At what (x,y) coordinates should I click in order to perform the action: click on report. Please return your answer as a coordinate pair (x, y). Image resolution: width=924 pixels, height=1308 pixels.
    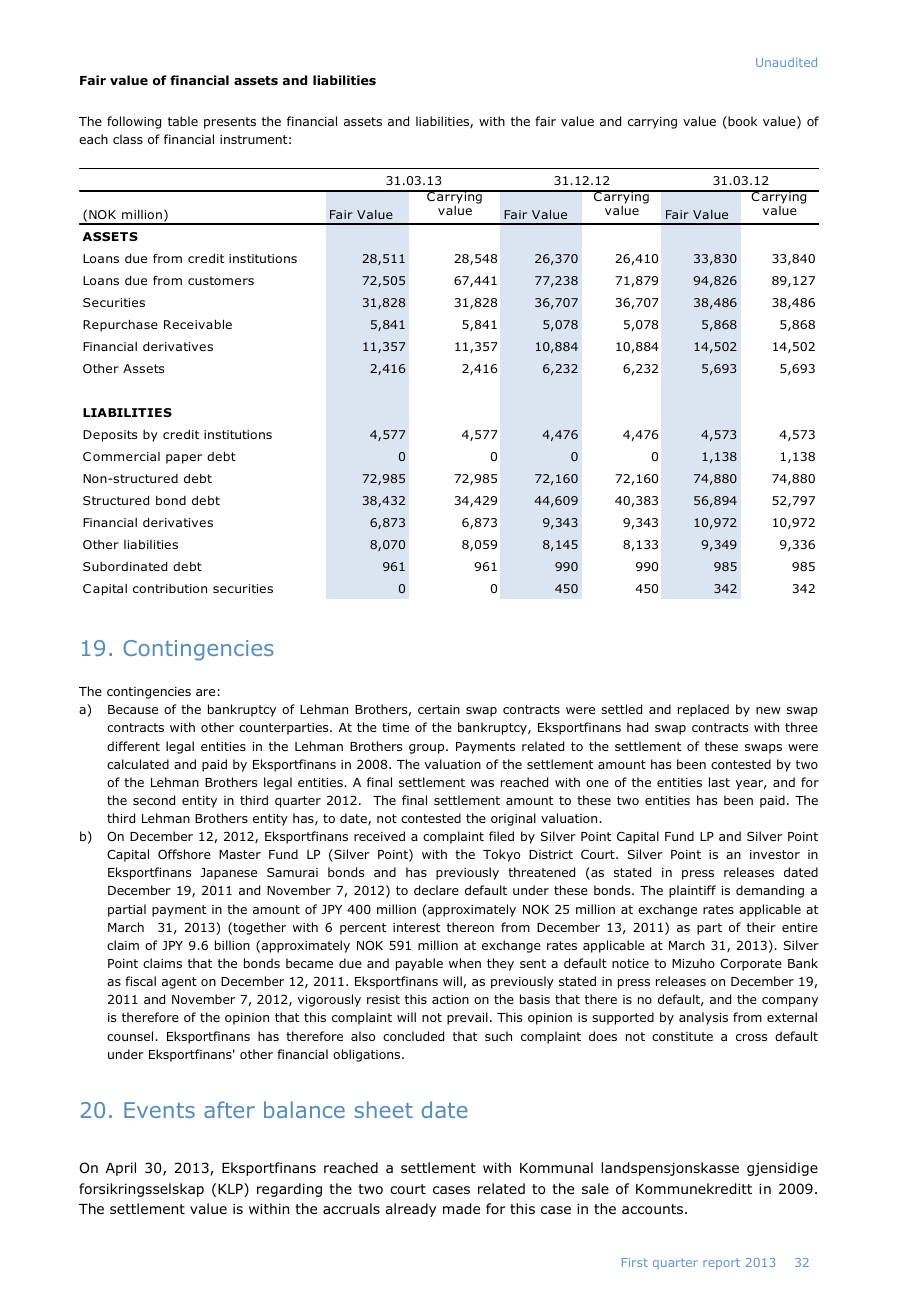
    Looking at the image, I should click on (721, 1263).
